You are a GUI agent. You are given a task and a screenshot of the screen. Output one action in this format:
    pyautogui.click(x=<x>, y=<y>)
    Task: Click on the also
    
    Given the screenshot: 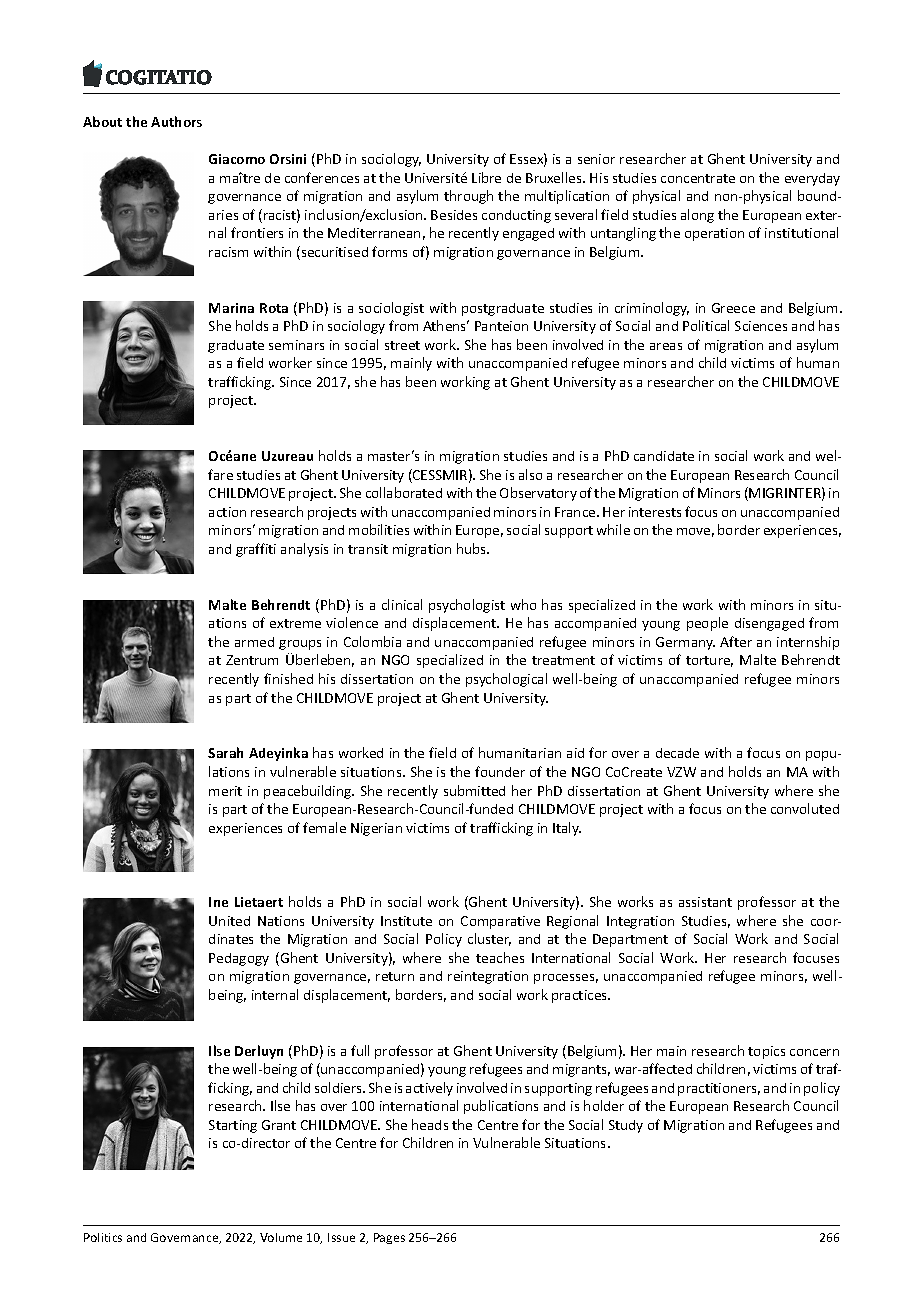 What is the action you would take?
    pyautogui.click(x=530, y=474)
